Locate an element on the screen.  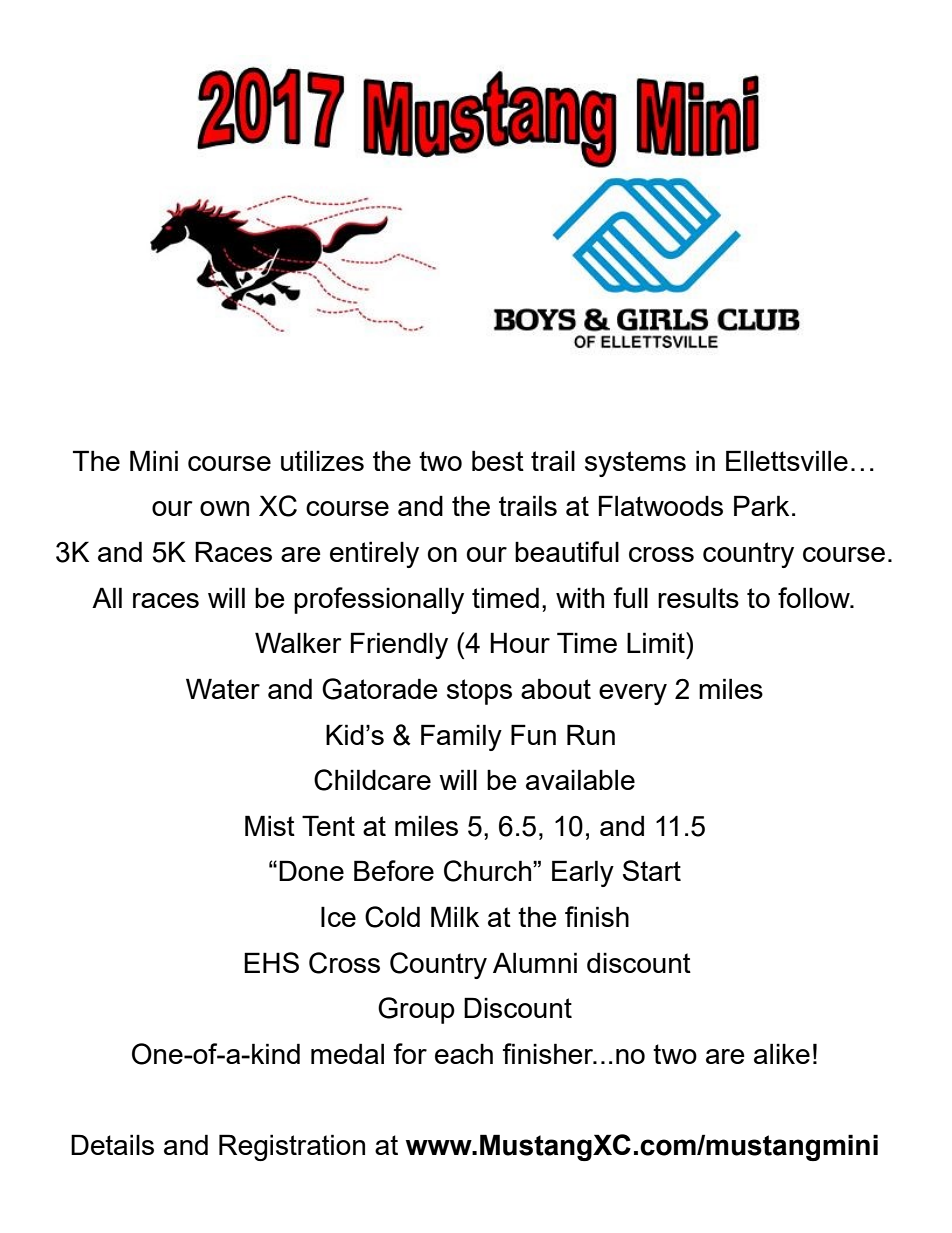
Start is located at coordinates (652, 870).
